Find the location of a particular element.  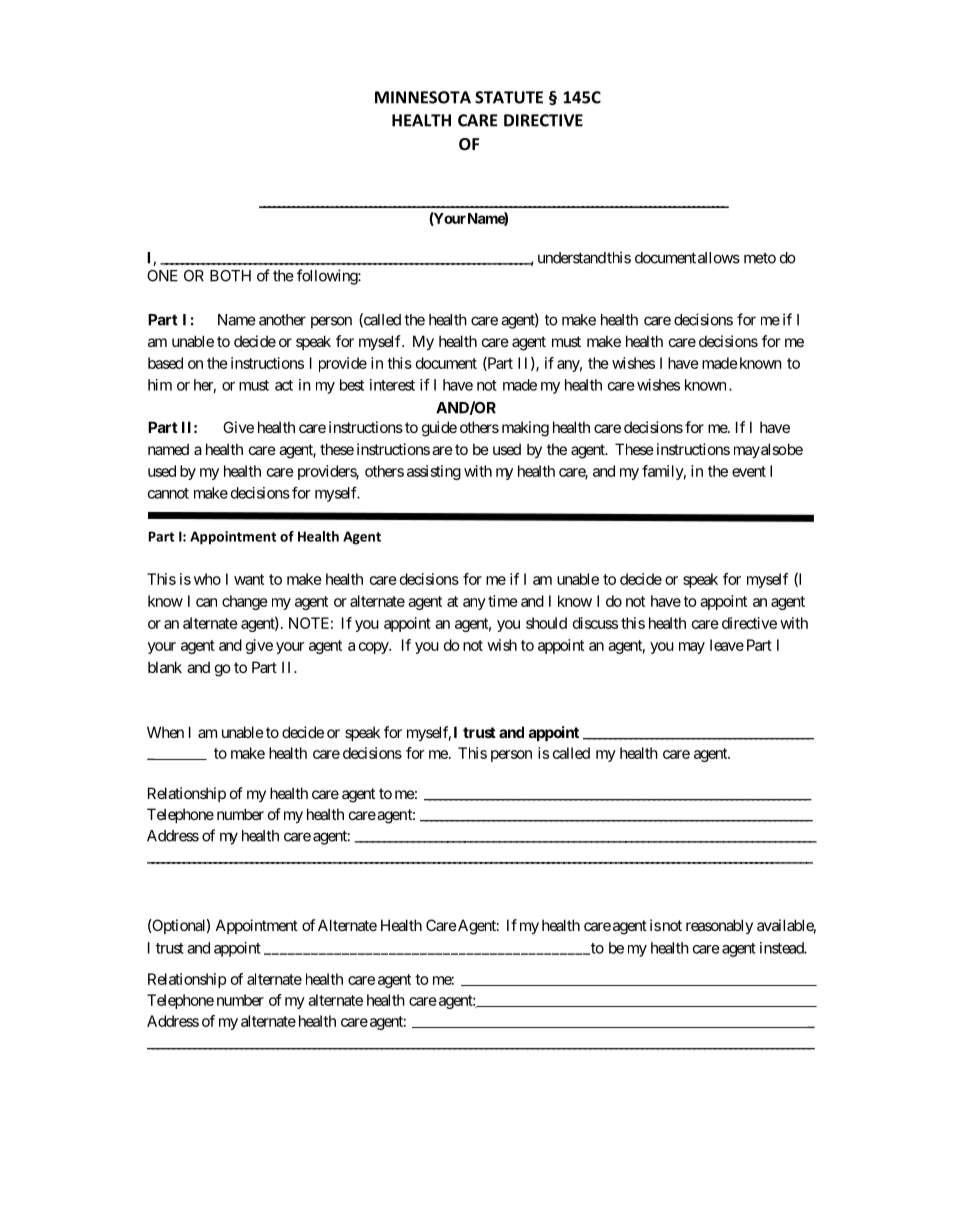

leave is located at coordinates (727, 645).
